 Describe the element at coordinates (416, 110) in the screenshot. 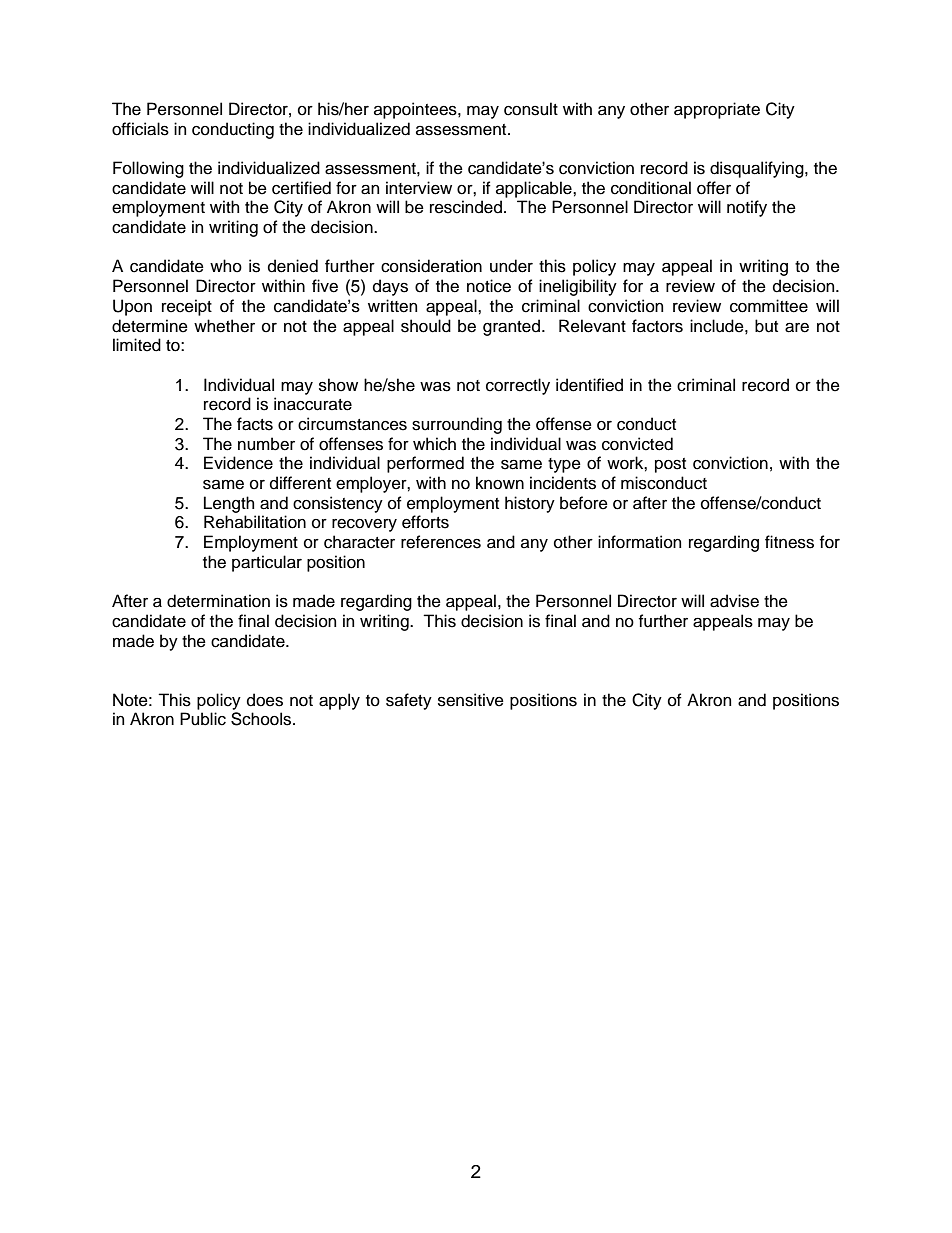

I see `appointees` at that location.
